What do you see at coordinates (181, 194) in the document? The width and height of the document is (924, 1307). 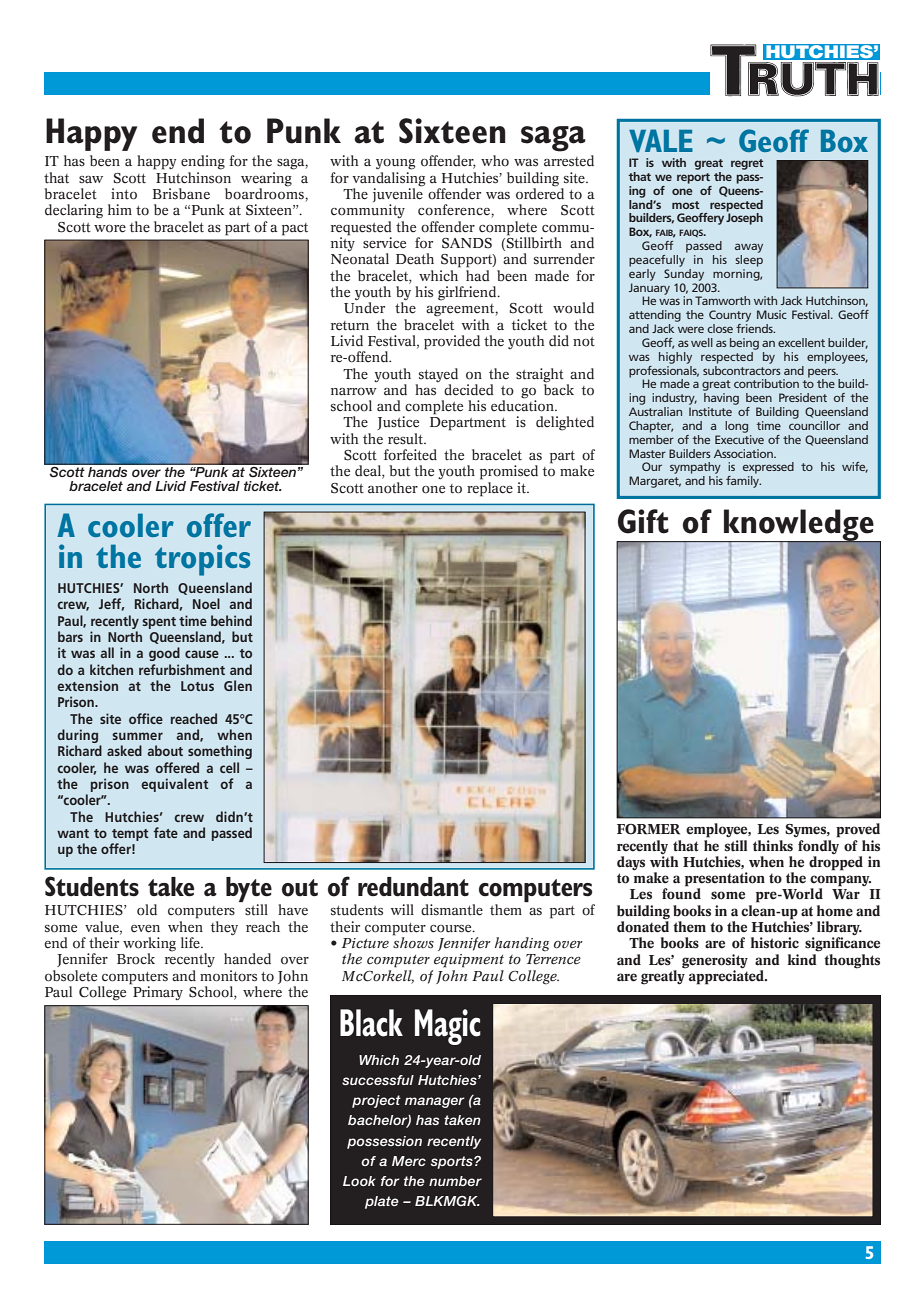 I see `Brisbane` at bounding box center [181, 194].
